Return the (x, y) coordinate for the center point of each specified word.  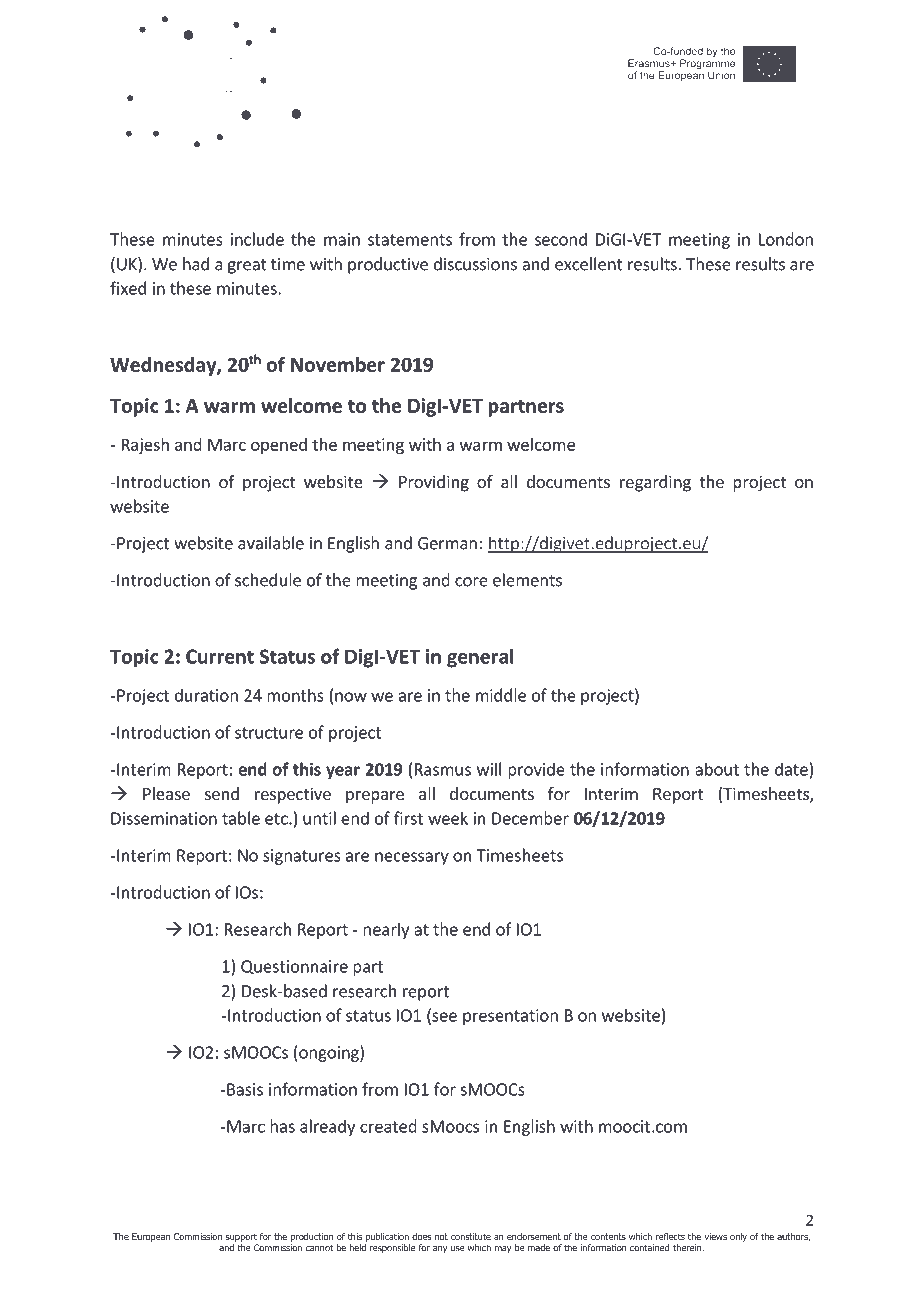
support (241, 1237)
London (786, 239)
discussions (475, 264)
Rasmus (443, 769)
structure (269, 733)
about (717, 769)
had (196, 264)
